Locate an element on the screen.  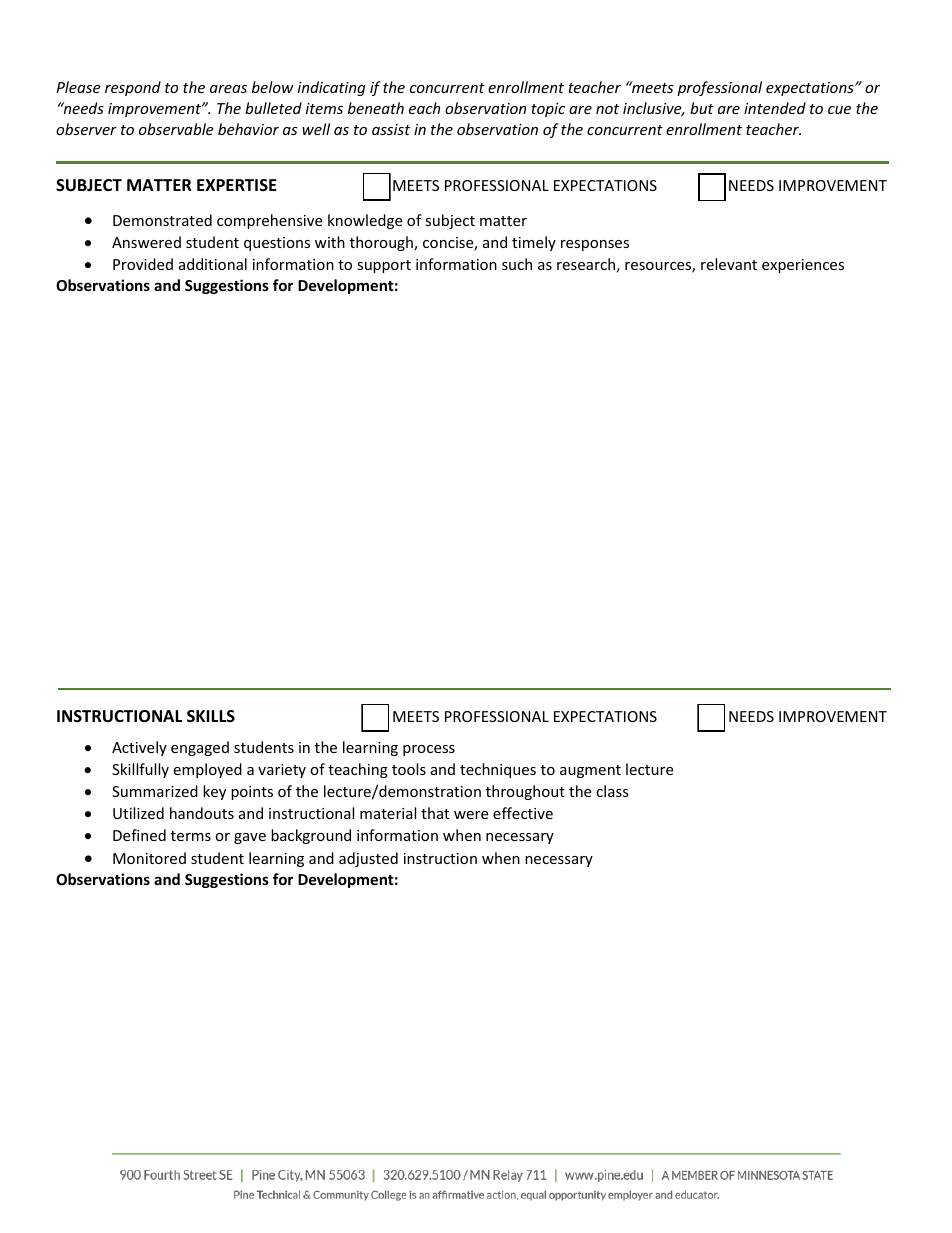
Provided is located at coordinates (143, 264).
